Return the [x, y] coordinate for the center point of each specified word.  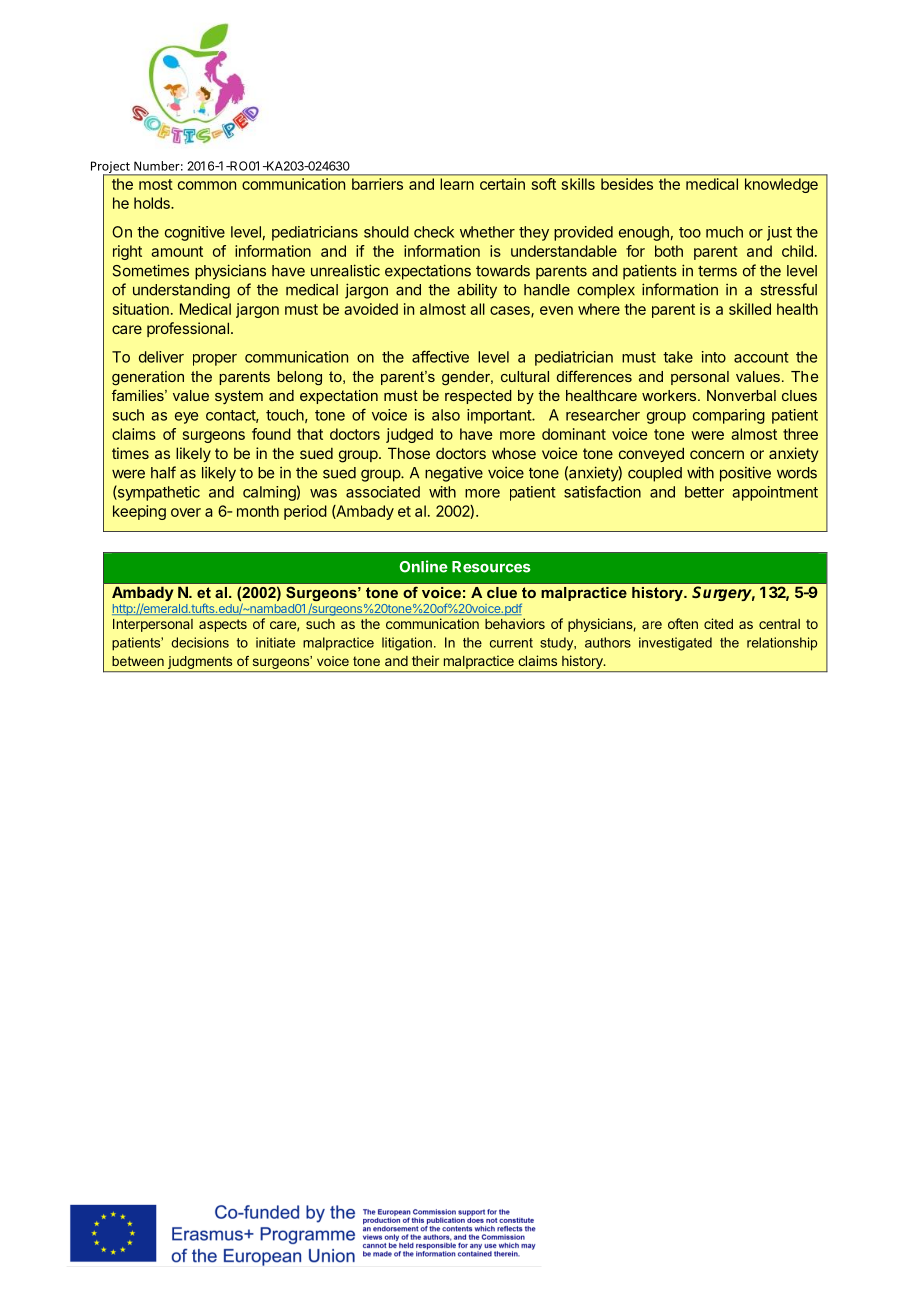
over [186, 512]
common [207, 185]
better [704, 492]
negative [454, 474]
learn [457, 184]
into [714, 357]
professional [188, 329]
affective [440, 356]
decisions [200, 642]
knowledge [781, 185]
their [425, 660]
